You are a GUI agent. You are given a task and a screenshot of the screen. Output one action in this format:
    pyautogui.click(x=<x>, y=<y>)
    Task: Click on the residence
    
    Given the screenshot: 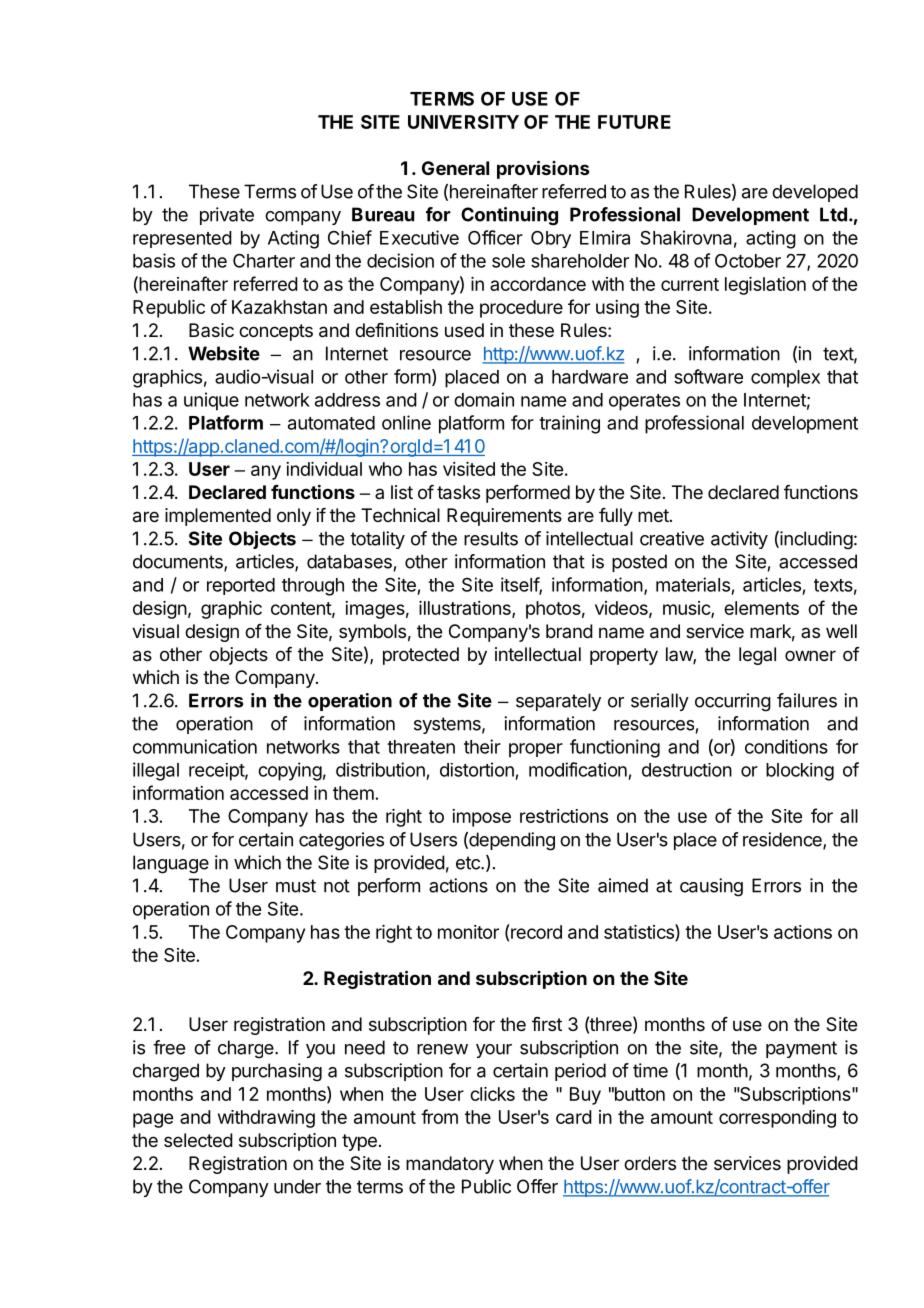 What is the action you would take?
    pyautogui.click(x=783, y=840)
